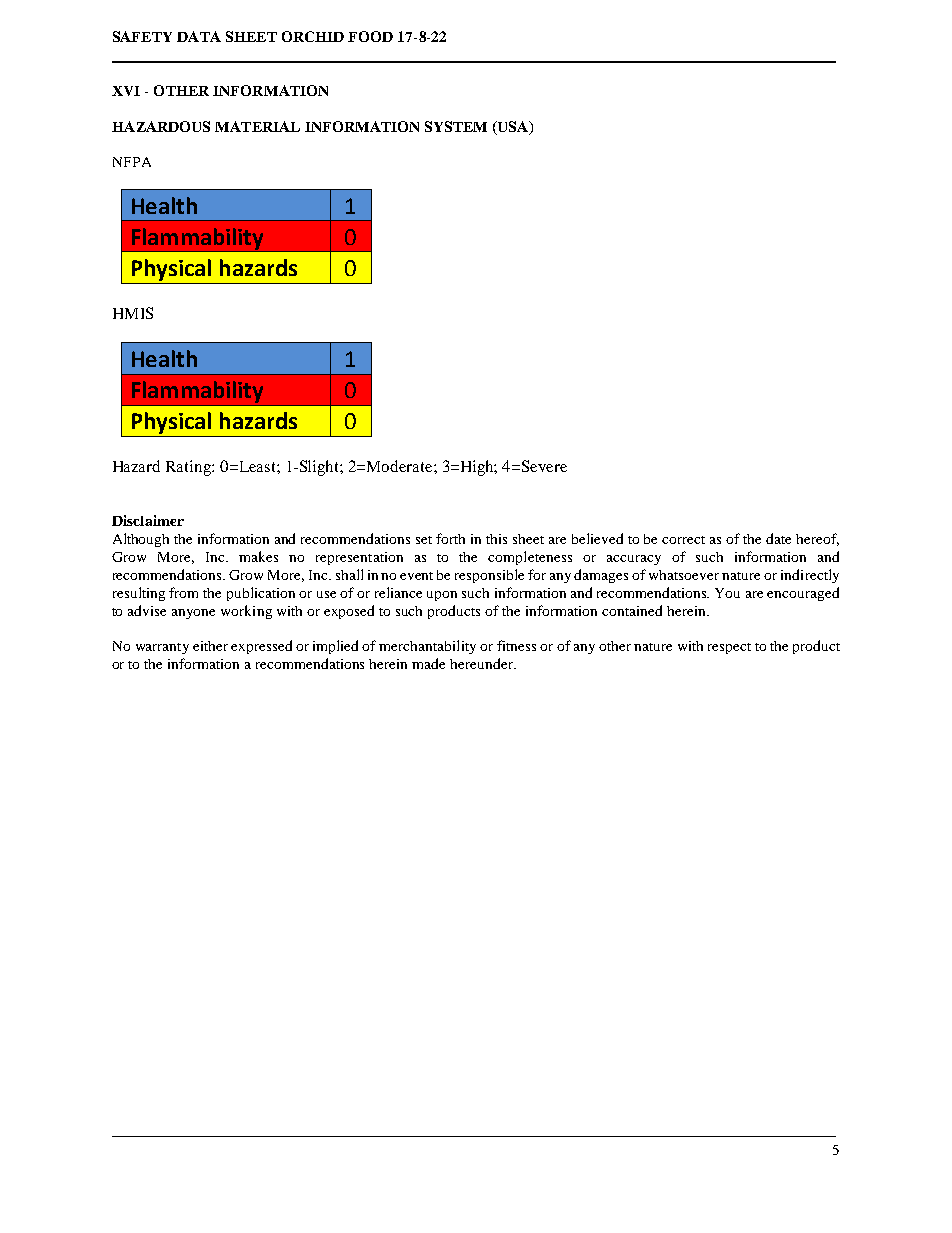 Image resolution: width=952 pixels, height=1233 pixels. Describe the element at coordinates (199, 36) in the screenshot. I see `DATA` at that location.
